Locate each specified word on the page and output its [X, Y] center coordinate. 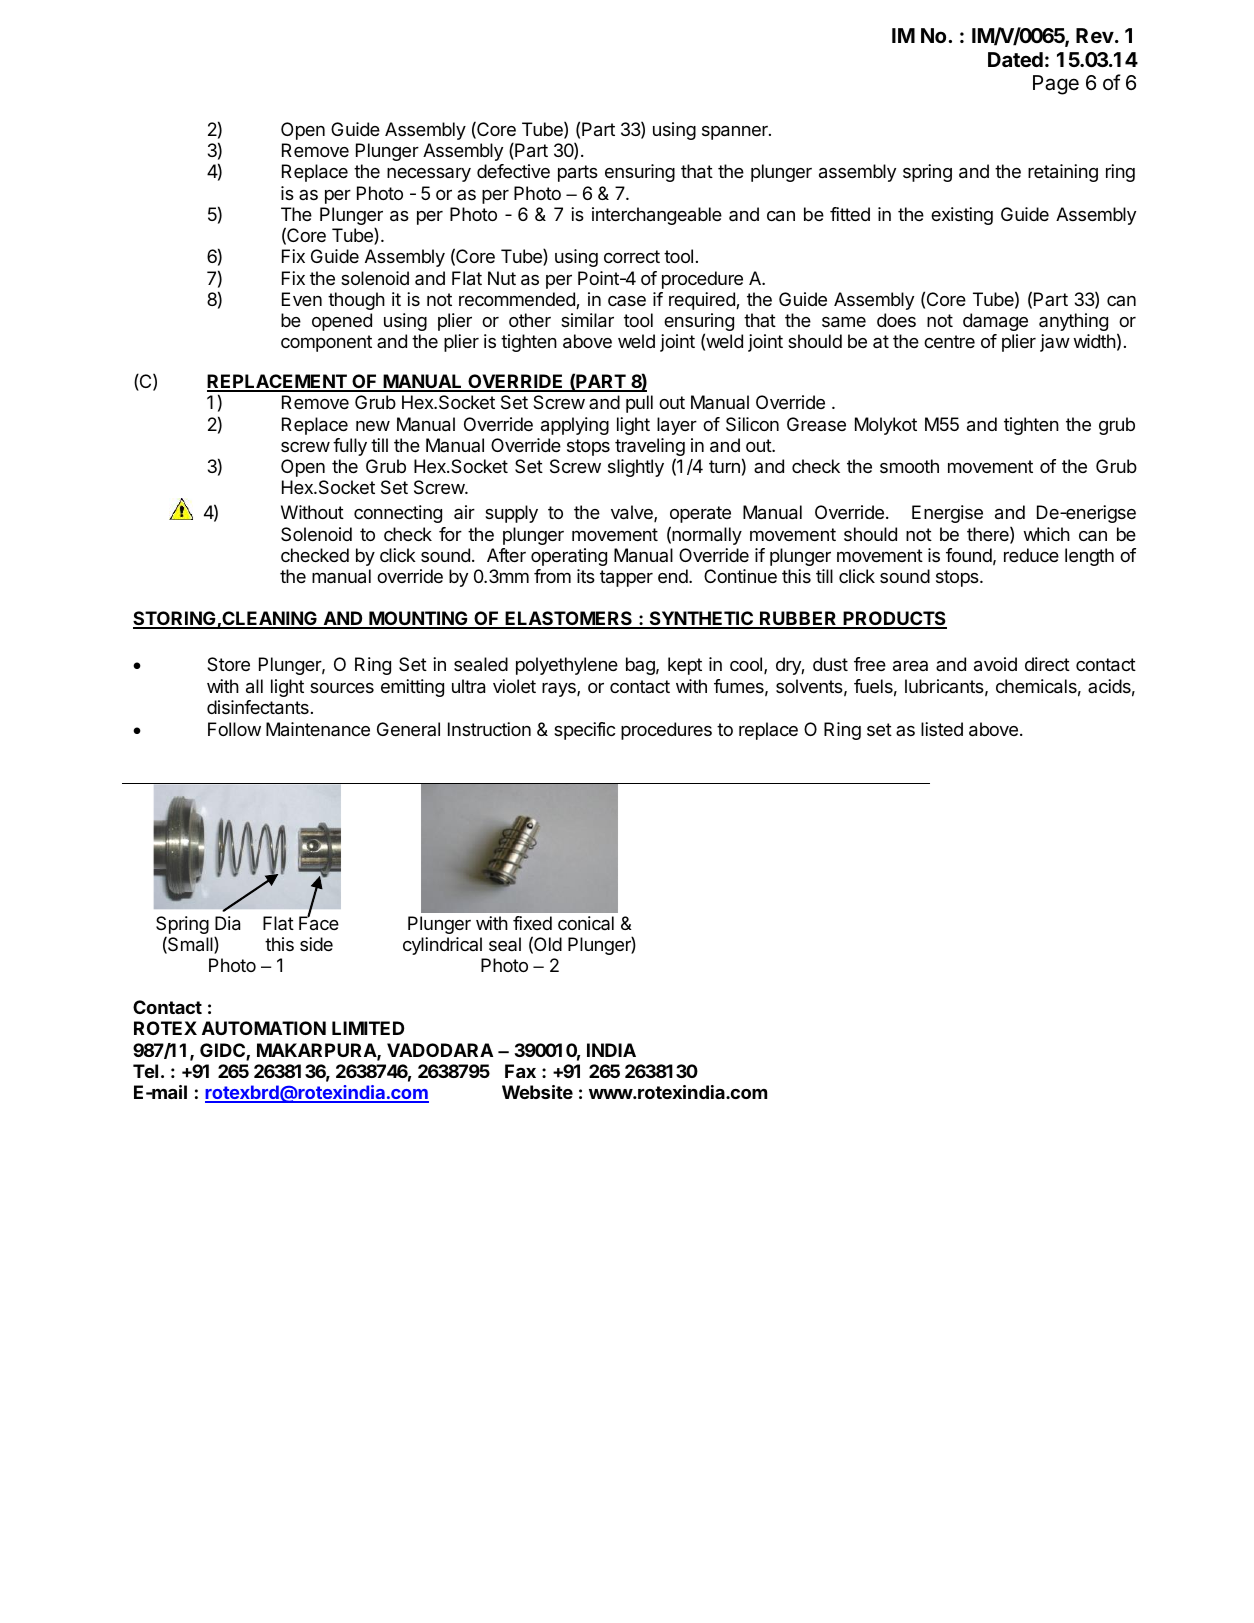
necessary [429, 175]
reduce [1031, 555]
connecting [398, 514]
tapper [626, 578]
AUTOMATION [264, 1028]
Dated [1015, 59]
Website [537, 1092]
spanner [736, 133]
